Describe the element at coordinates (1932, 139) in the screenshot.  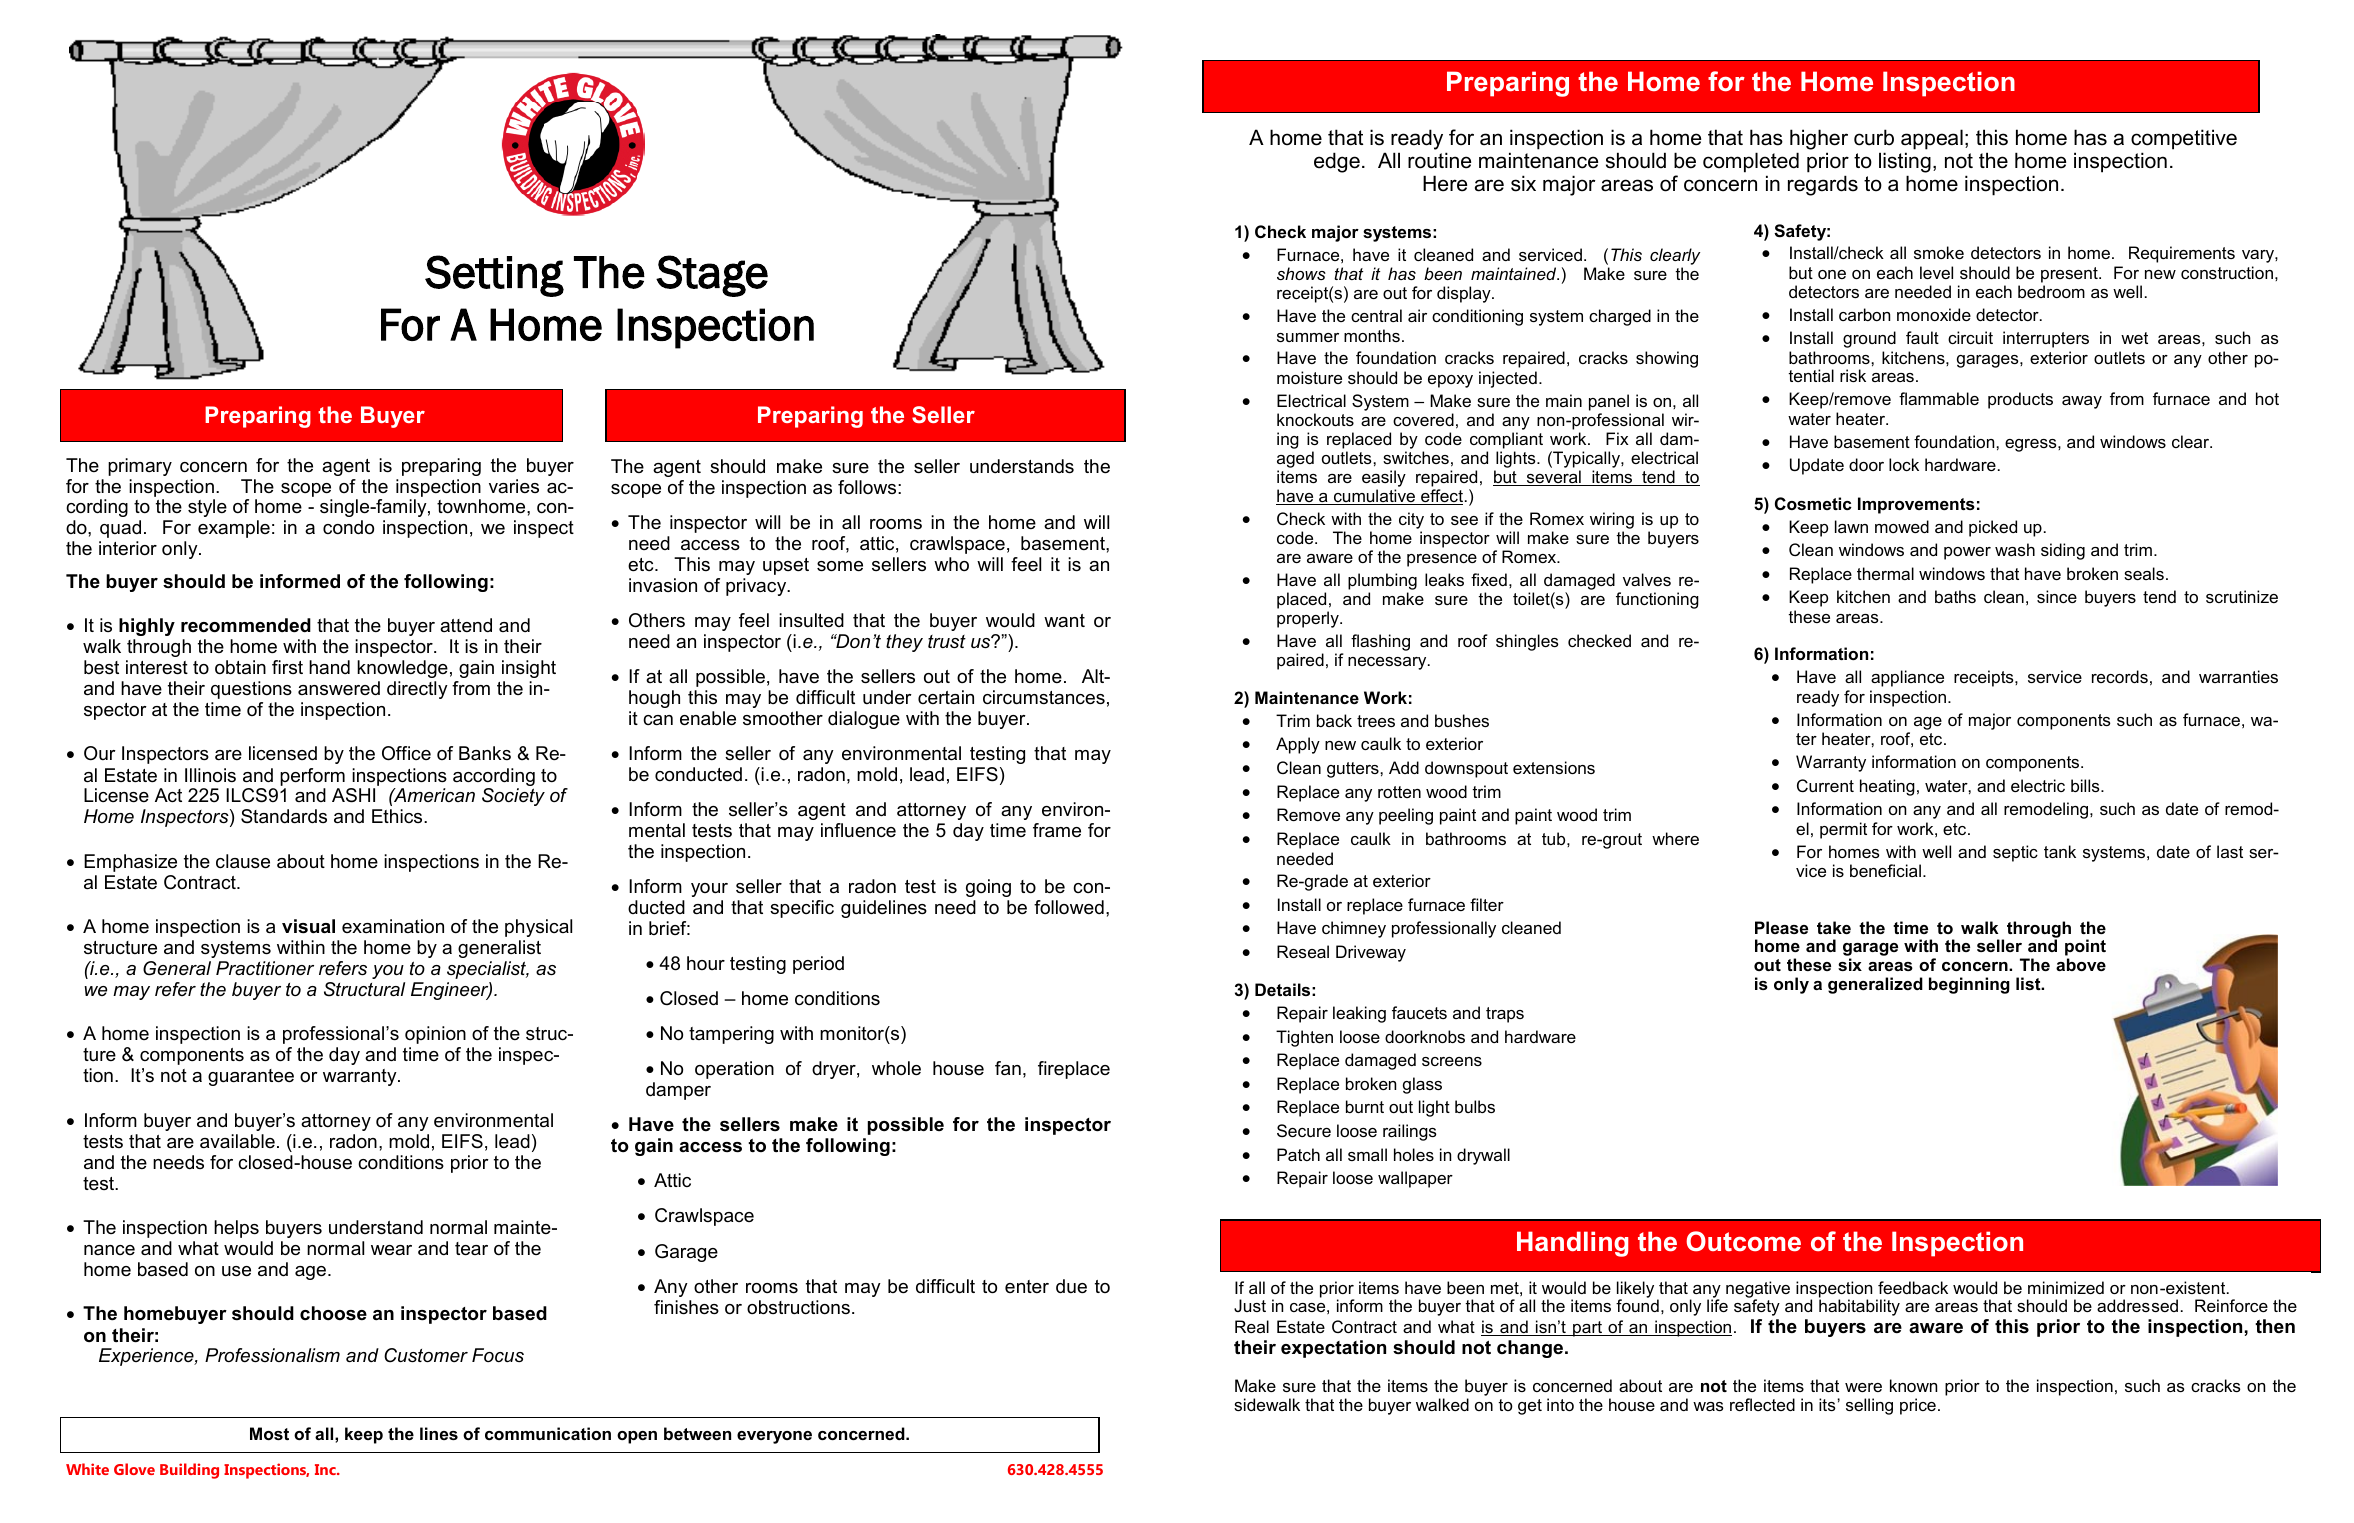
I see `appeal` at that location.
